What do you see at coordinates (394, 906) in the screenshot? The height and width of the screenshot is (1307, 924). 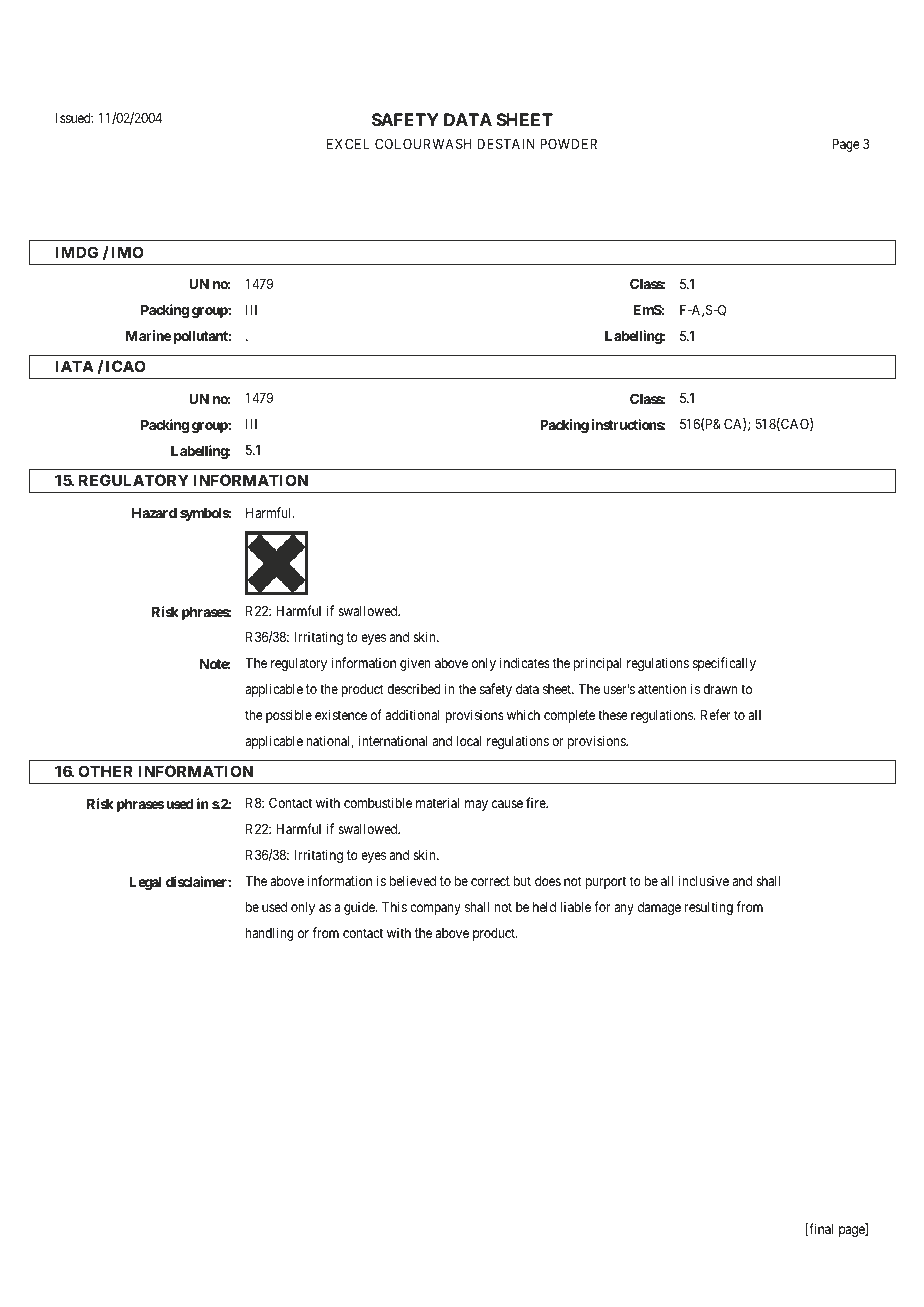 I see `This` at bounding box center [394, 906].
